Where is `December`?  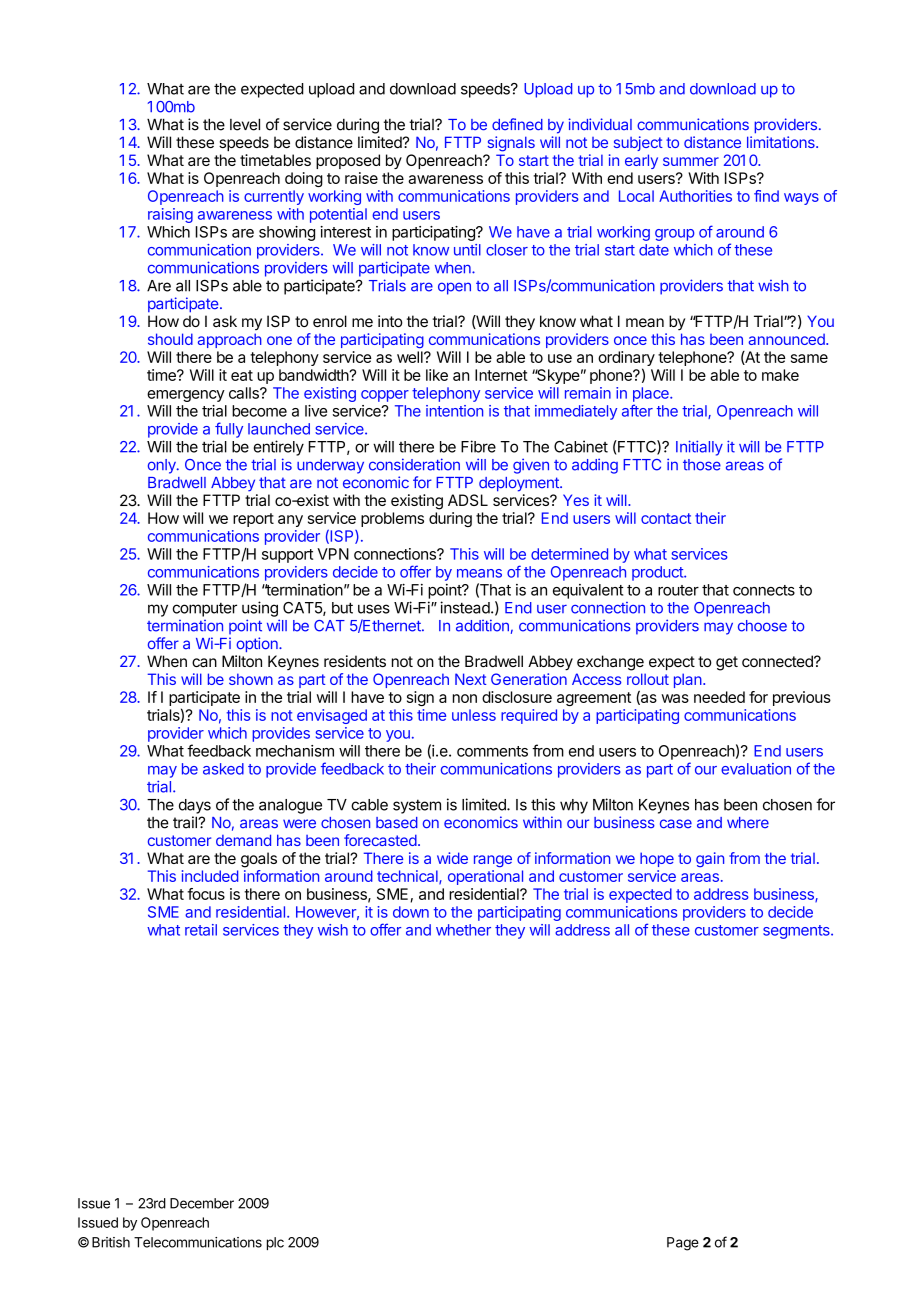
December is located at coordinates (202, 1203).
